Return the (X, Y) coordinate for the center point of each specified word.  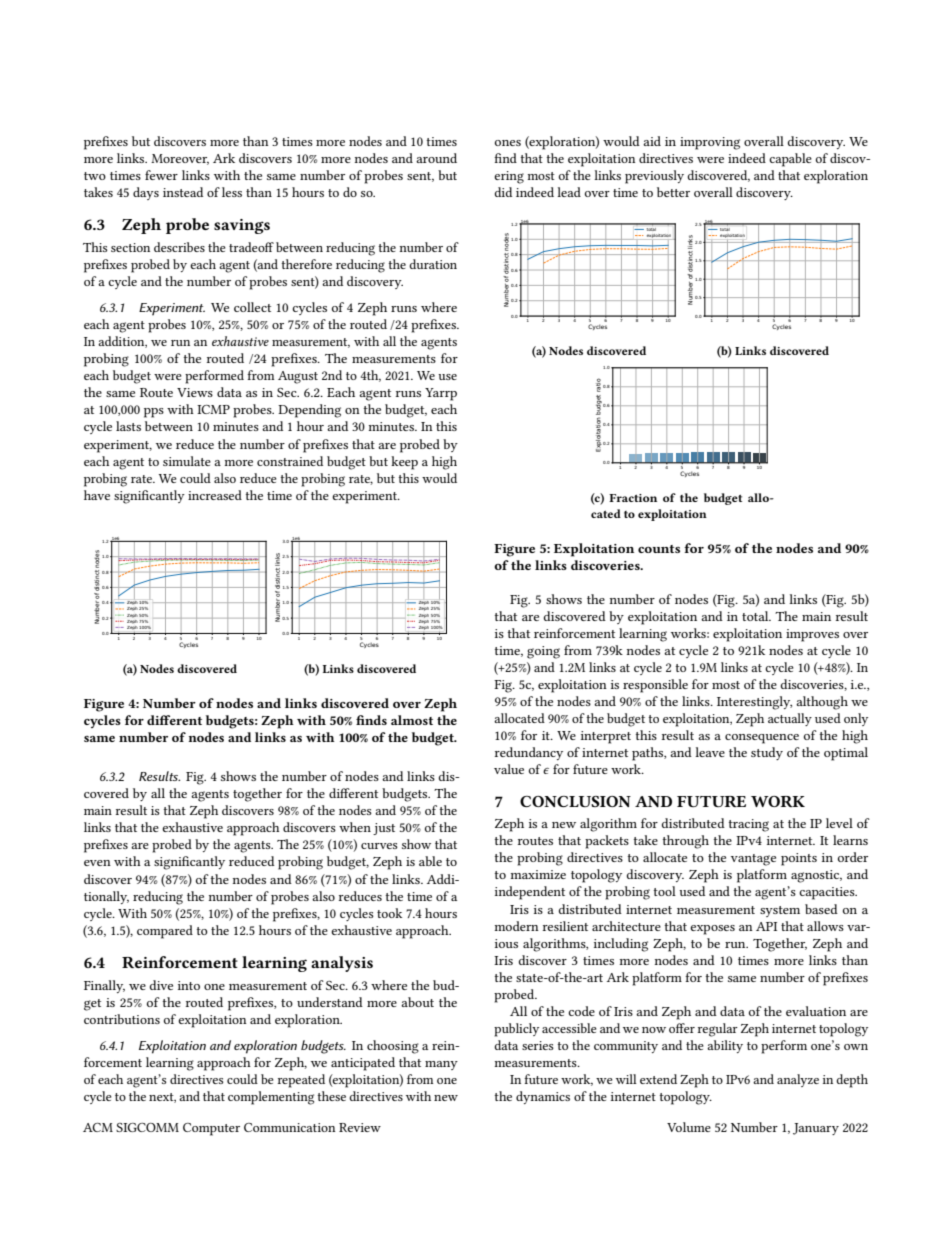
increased (215, 495)
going (543, 652)
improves (812, 635)
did (503, 192)
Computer (211, 1129)
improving (710, 143)
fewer (161, 175)
